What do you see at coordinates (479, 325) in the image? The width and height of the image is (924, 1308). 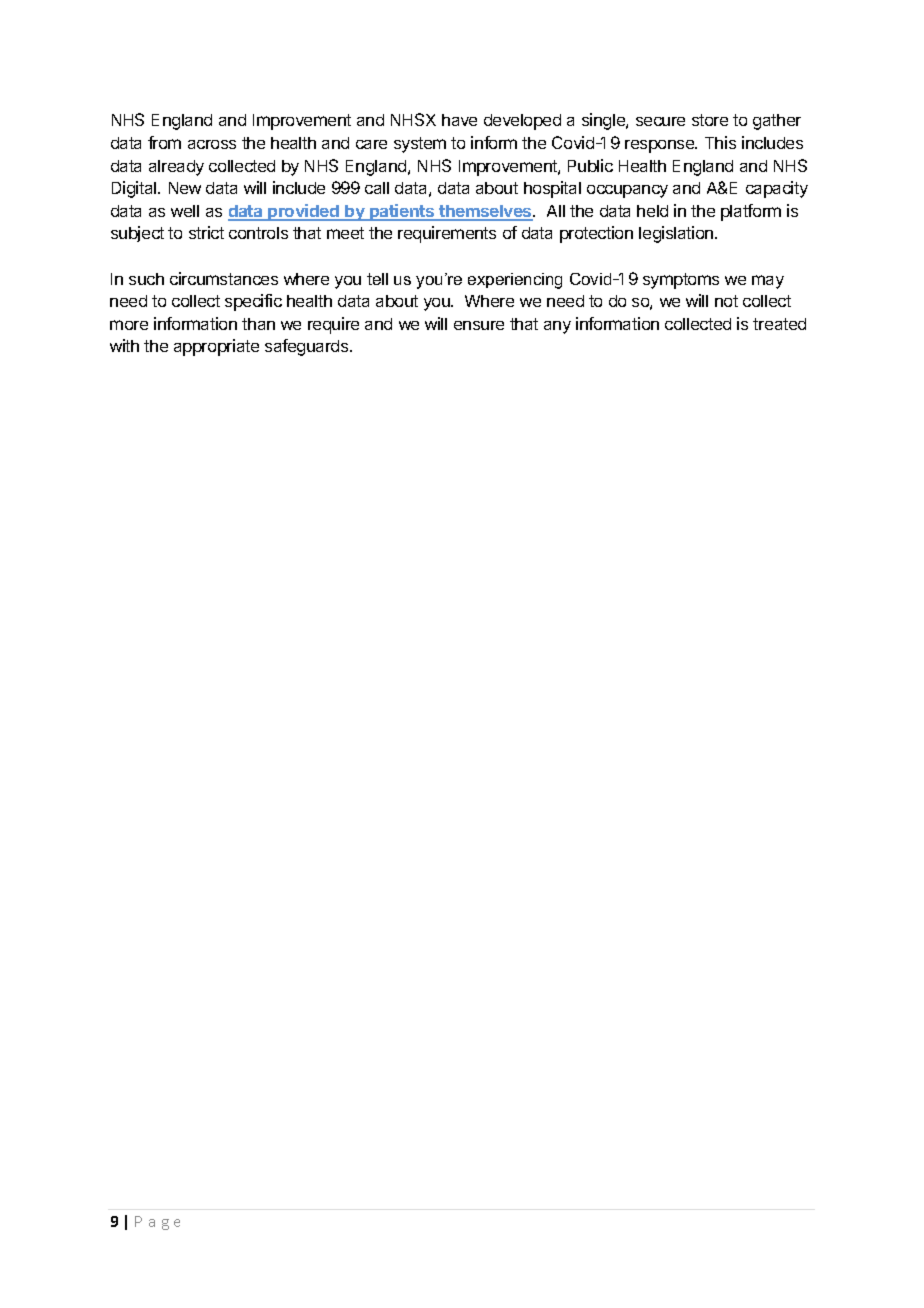 I see `ensure` at bounding box center [479, 325].
